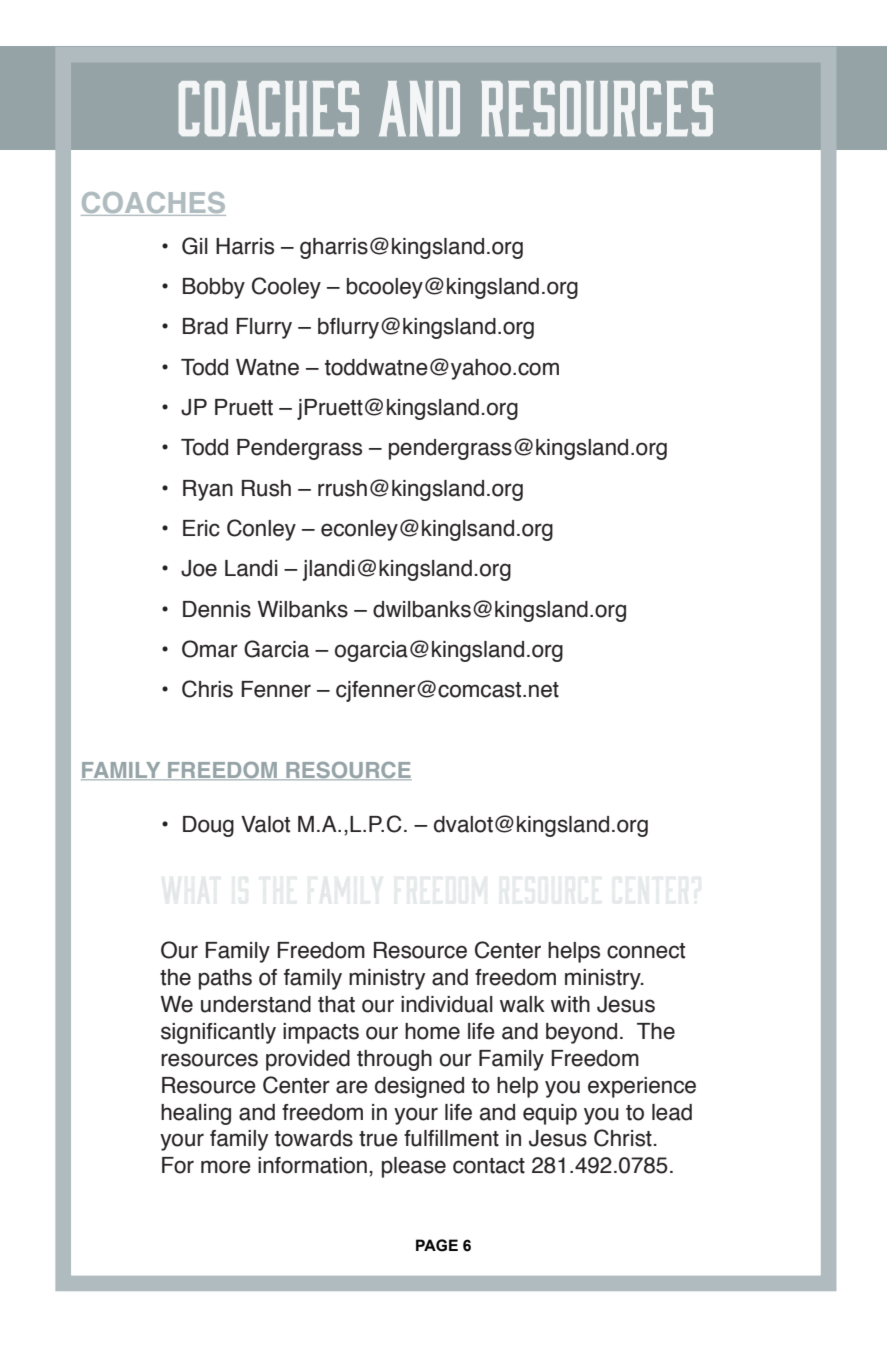  Describe the element at coordinates (214, 288) in the screenshot. I see `Bobby` at that location.
